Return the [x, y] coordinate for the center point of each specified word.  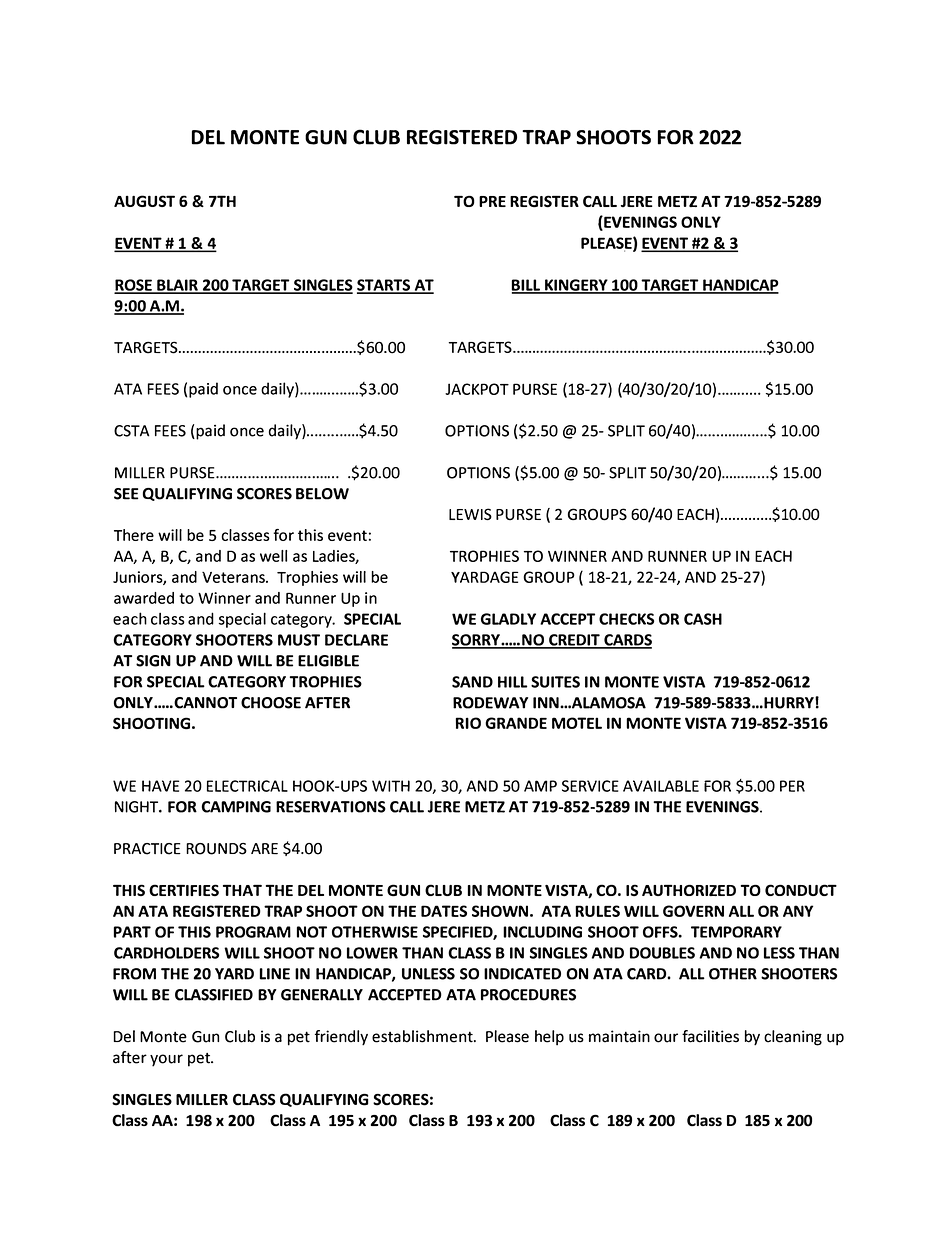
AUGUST [144, 201]
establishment [423, 1036]
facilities [710, 1036]
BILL [527, 286]
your [166, 1060]
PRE [492, 201]
